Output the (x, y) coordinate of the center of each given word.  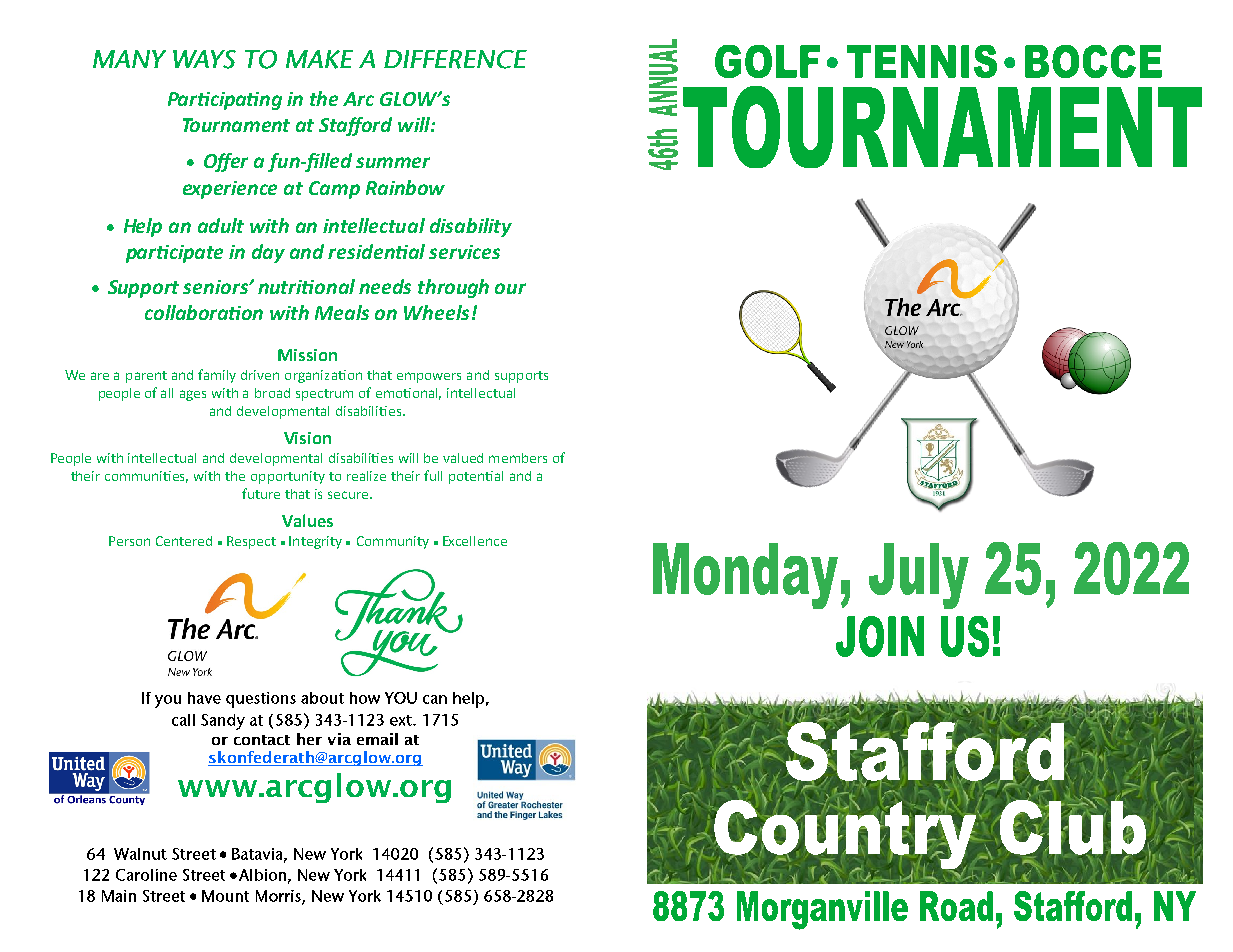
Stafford (355, 126)
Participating (225, 101)
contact (262, 740)
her (309, 739)
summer (393, 162)
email (377, 739)
